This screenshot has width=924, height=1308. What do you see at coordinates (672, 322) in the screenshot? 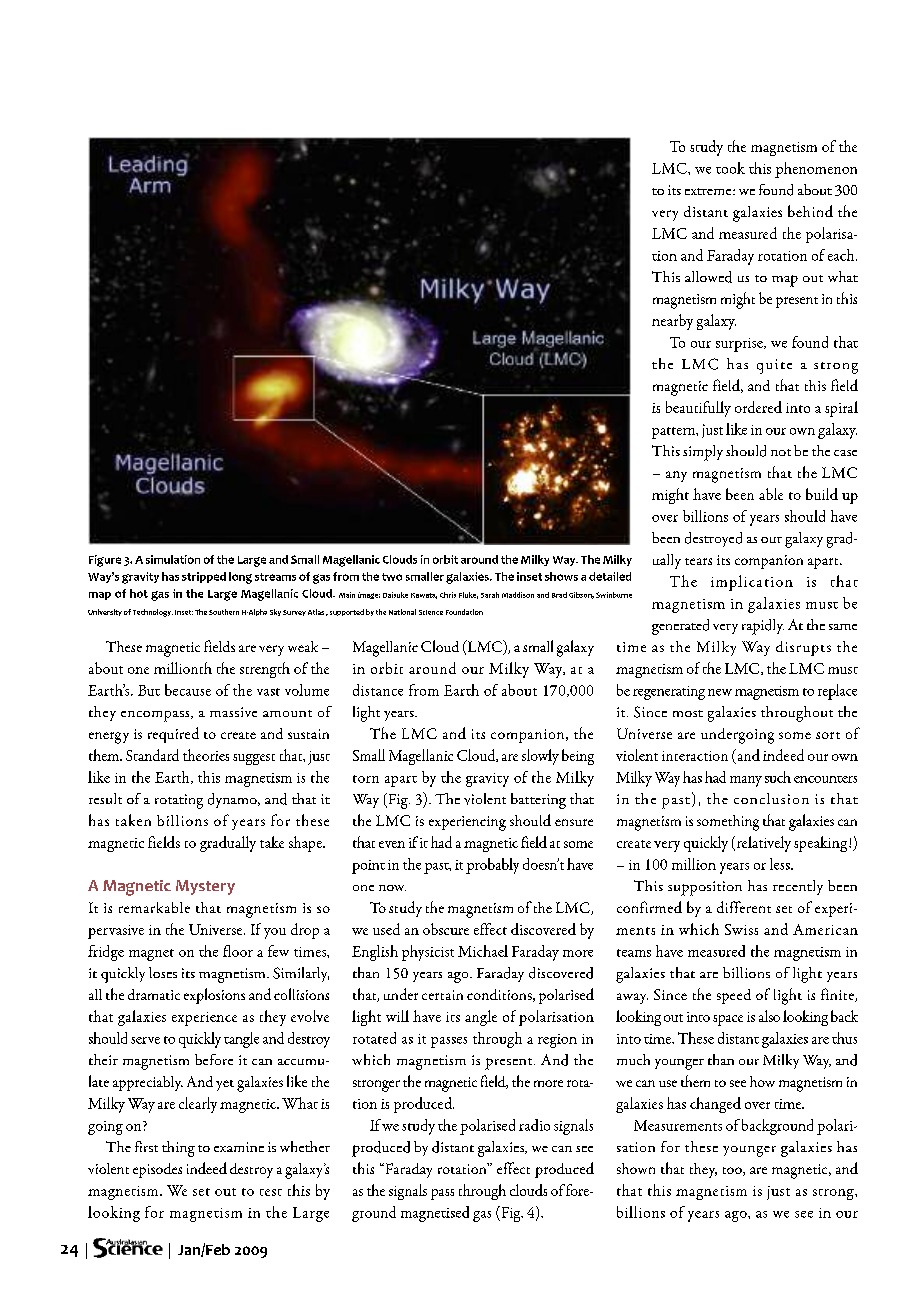
I see `nearby` at bounding box center [672, 322].
